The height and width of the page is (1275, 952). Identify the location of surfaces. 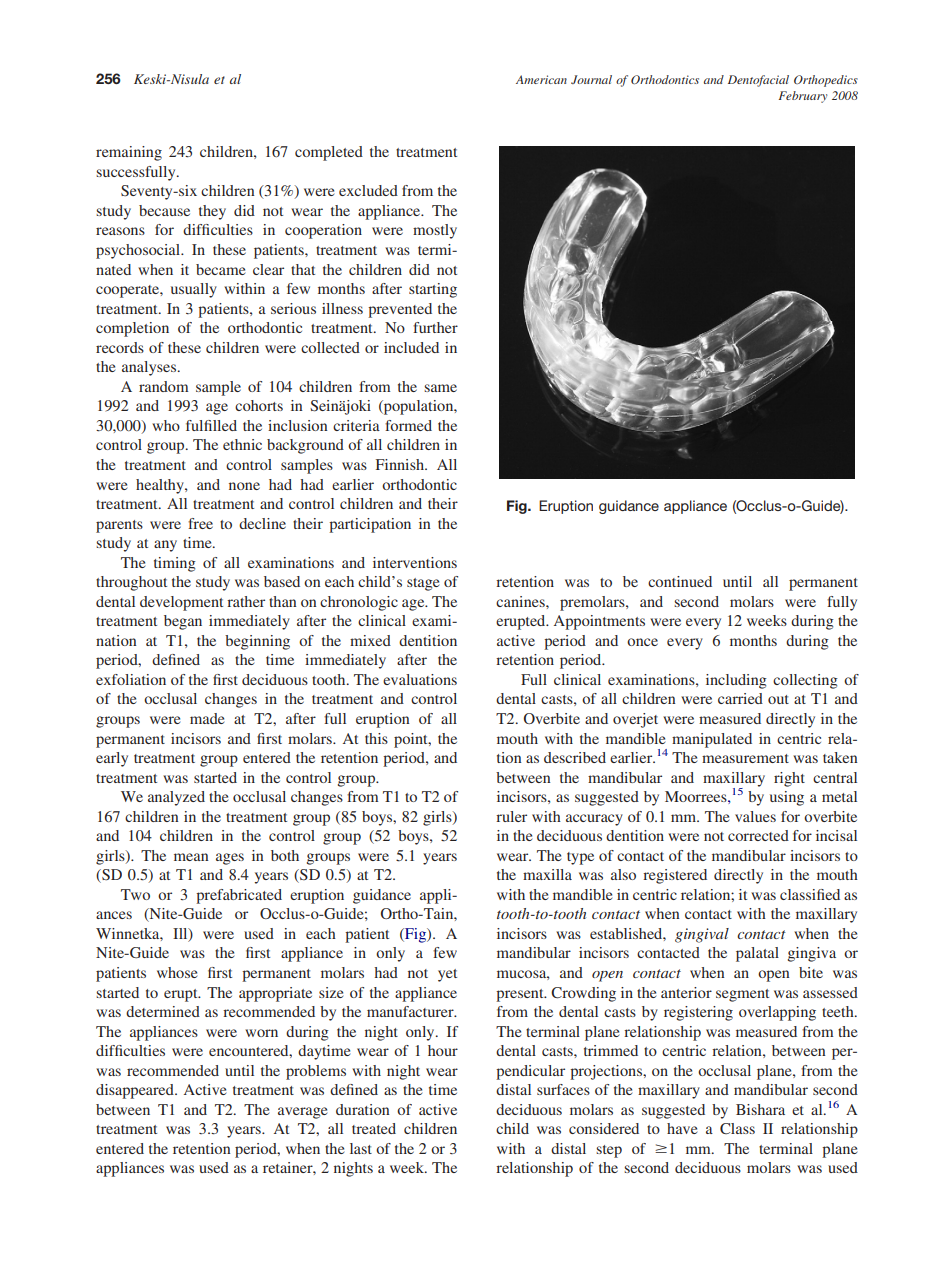
(563, 1089).
